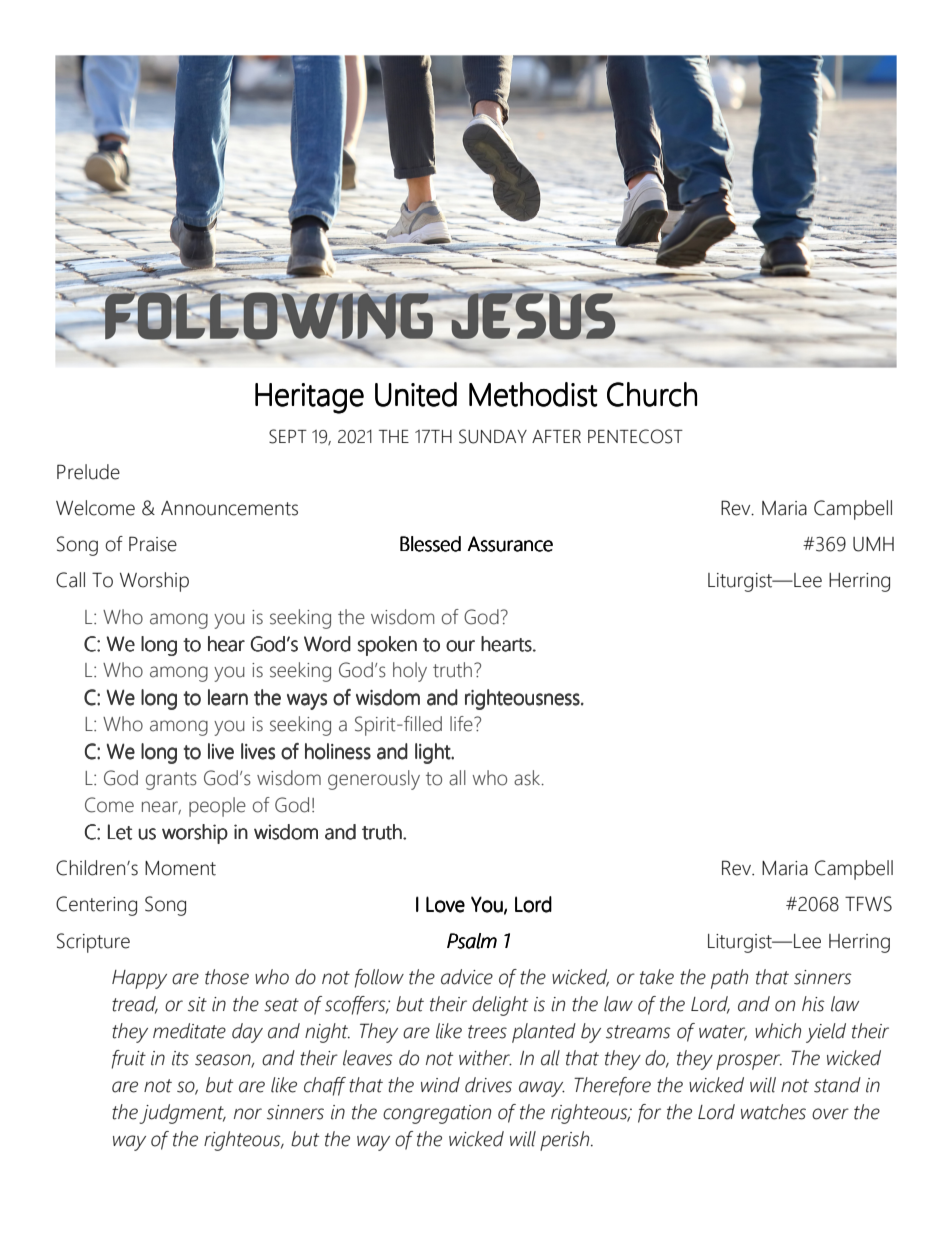 This image has height=1233, width=952. Describe the element at coordinates (729, 979) in the image. I see `path` at that location.
